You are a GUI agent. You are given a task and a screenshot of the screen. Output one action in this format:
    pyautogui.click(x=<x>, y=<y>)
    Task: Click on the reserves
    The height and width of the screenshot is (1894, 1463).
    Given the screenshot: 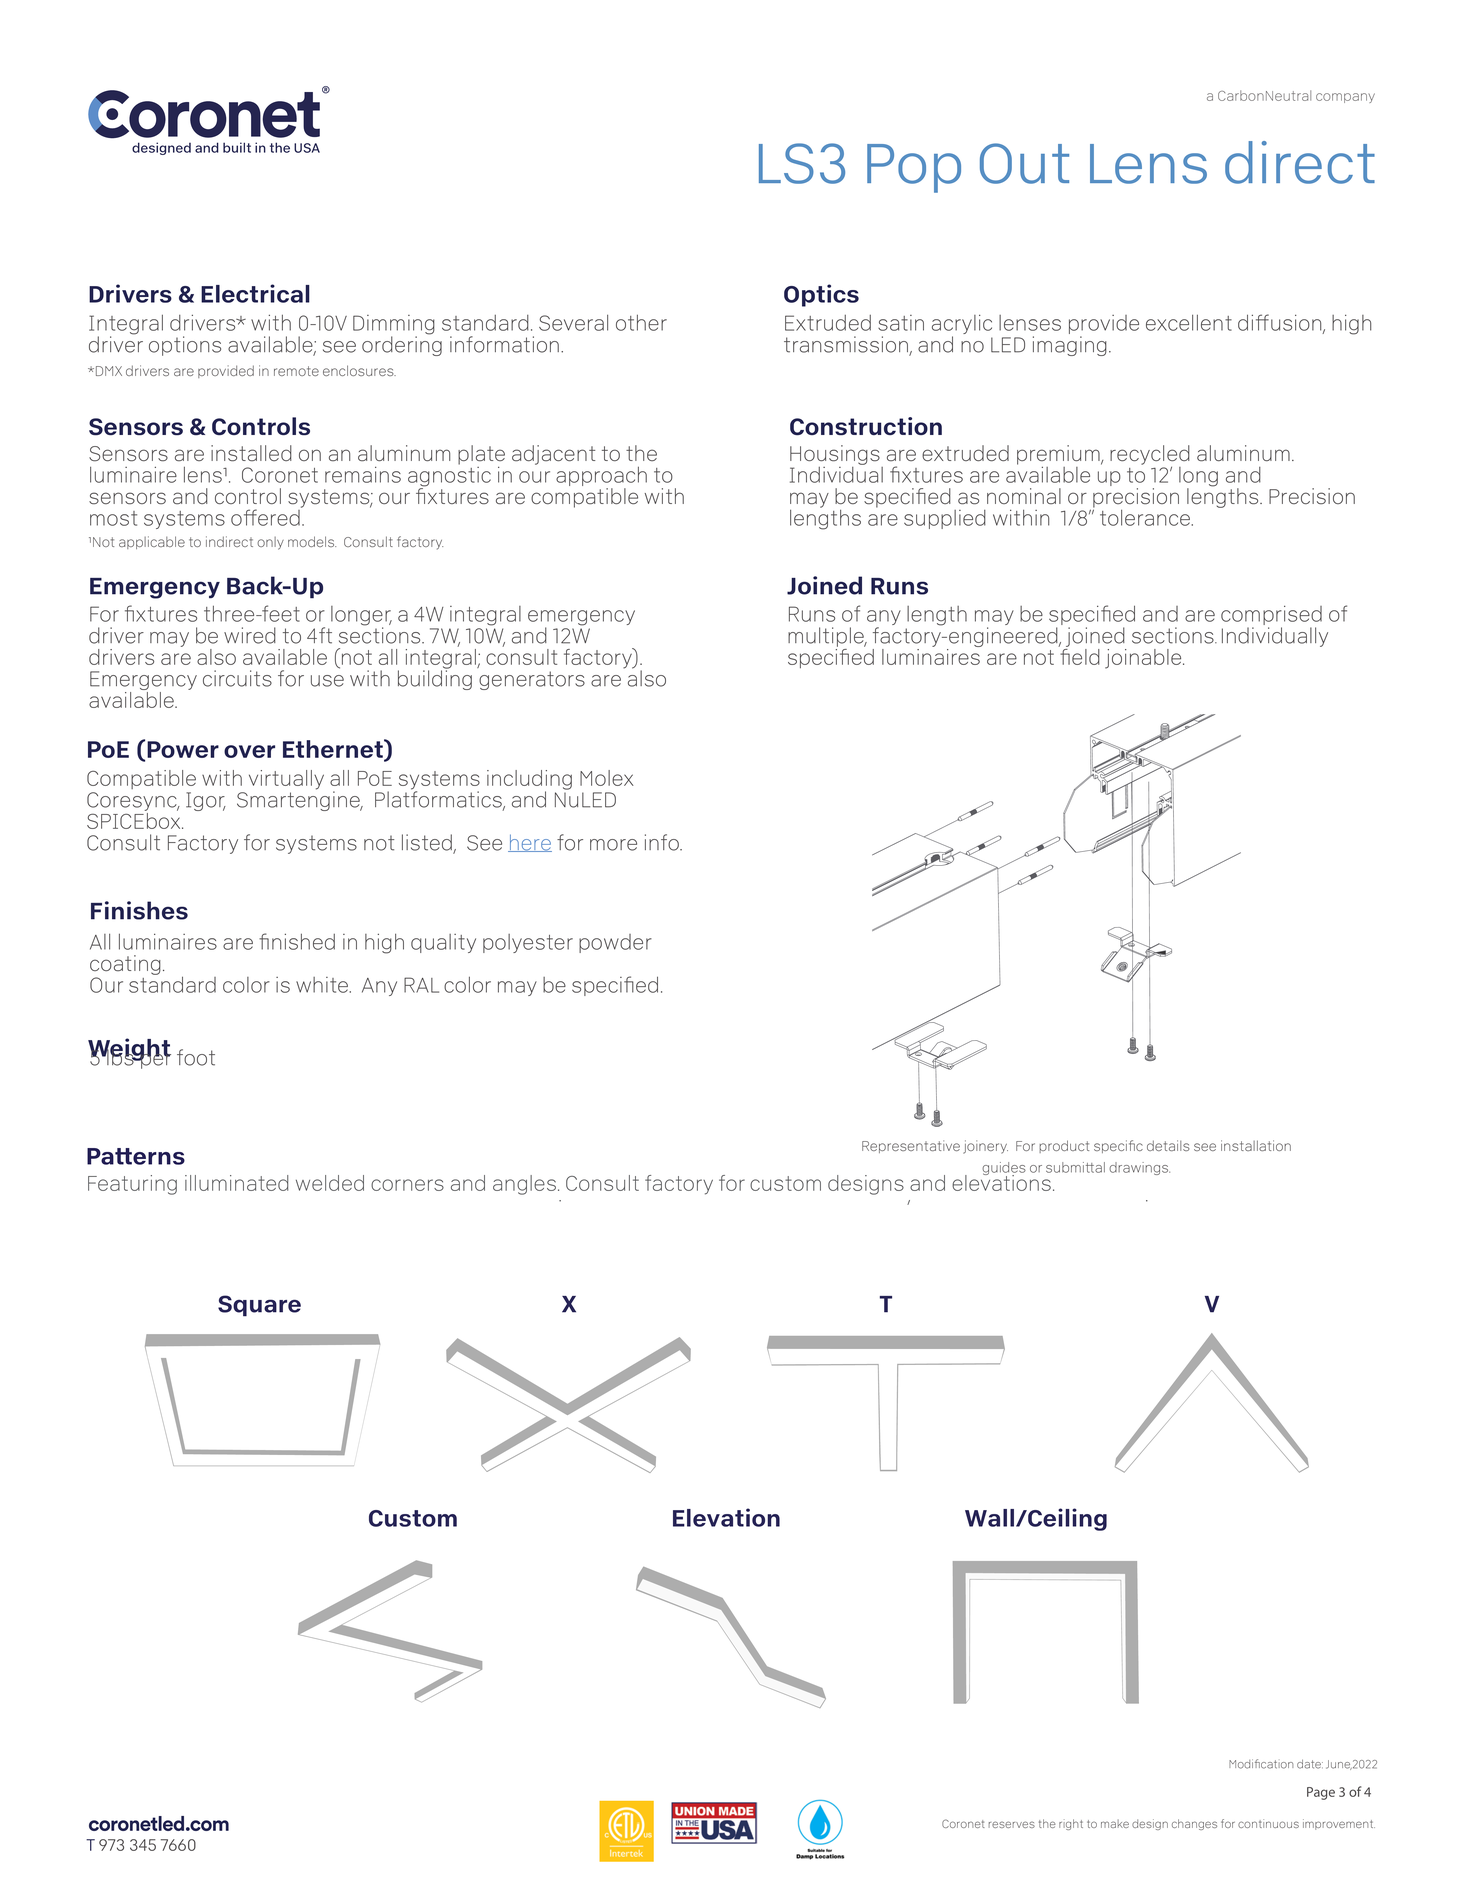 What is the action you would take?
    pyautogui.click(x=1012, y=1824)
